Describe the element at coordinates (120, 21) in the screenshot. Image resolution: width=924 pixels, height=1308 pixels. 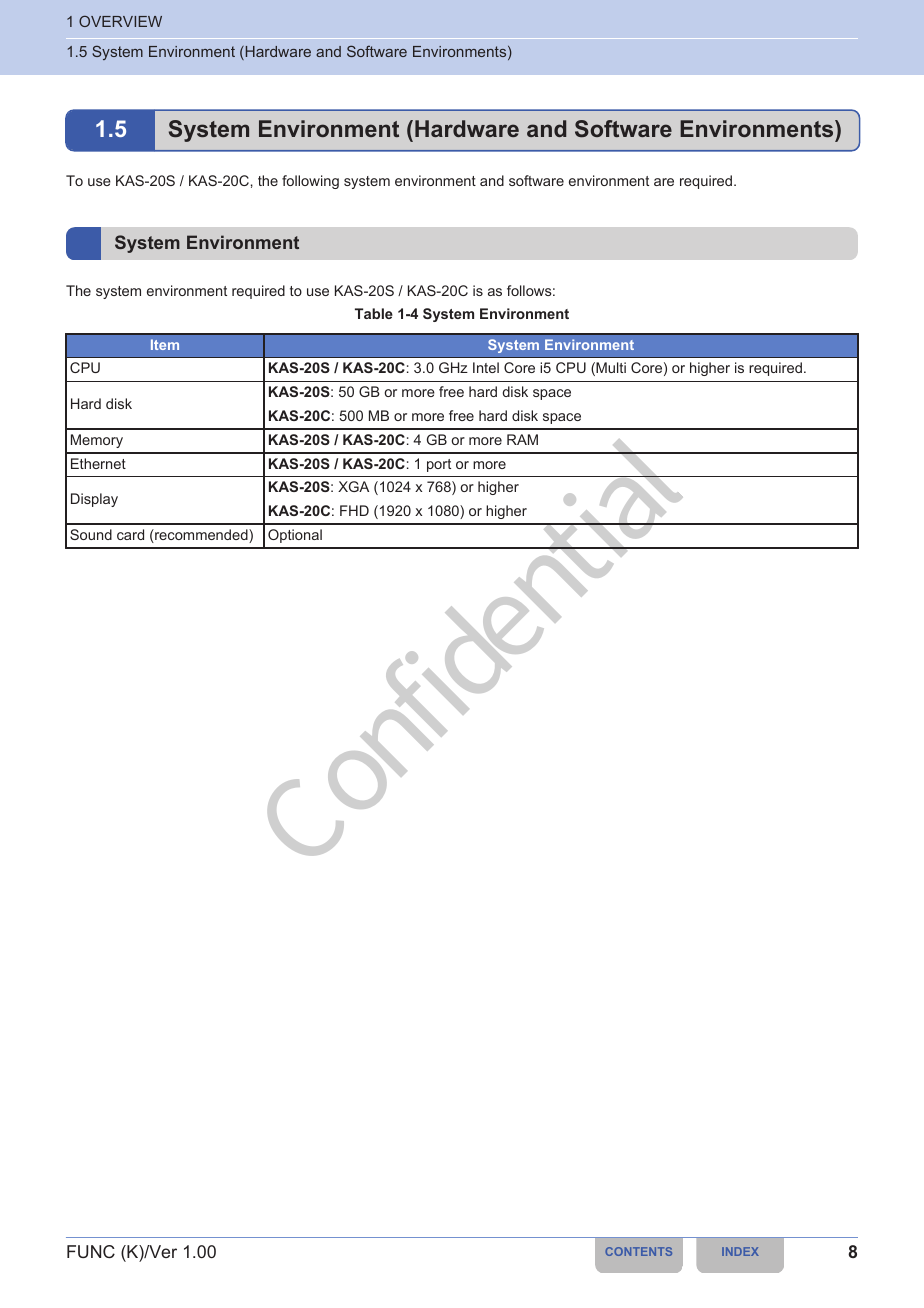
I see `OVERVIEW` at that location.
